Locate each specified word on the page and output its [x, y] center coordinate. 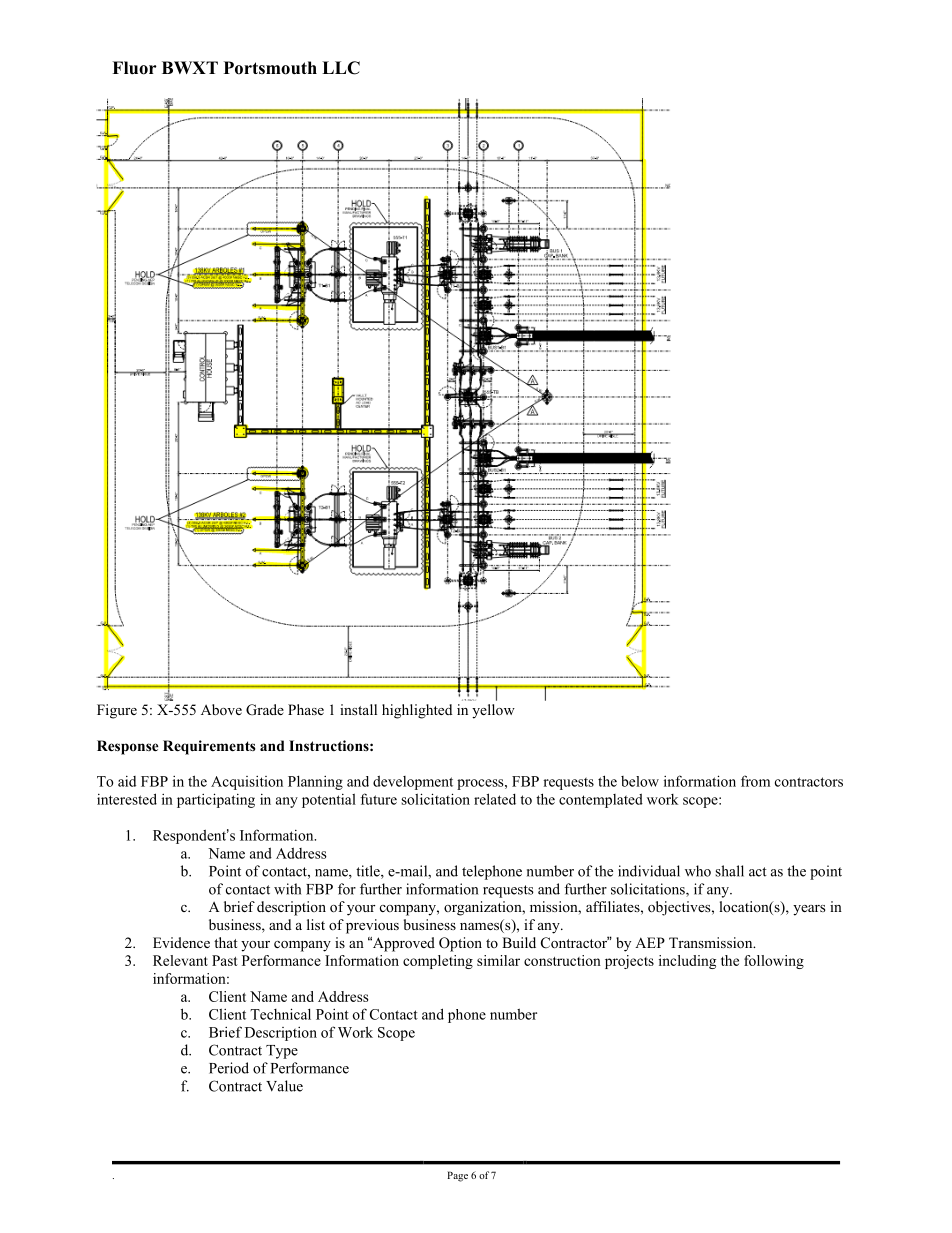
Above [221, 709]
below [640, 781]
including [687, 962]
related [495, 799]
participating [216, 800]
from [755, 781]
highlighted [417, 711]
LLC [341, 68]
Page [457, 1176]
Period [229, 1068]
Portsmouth [270, 68]
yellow [493, 711]
